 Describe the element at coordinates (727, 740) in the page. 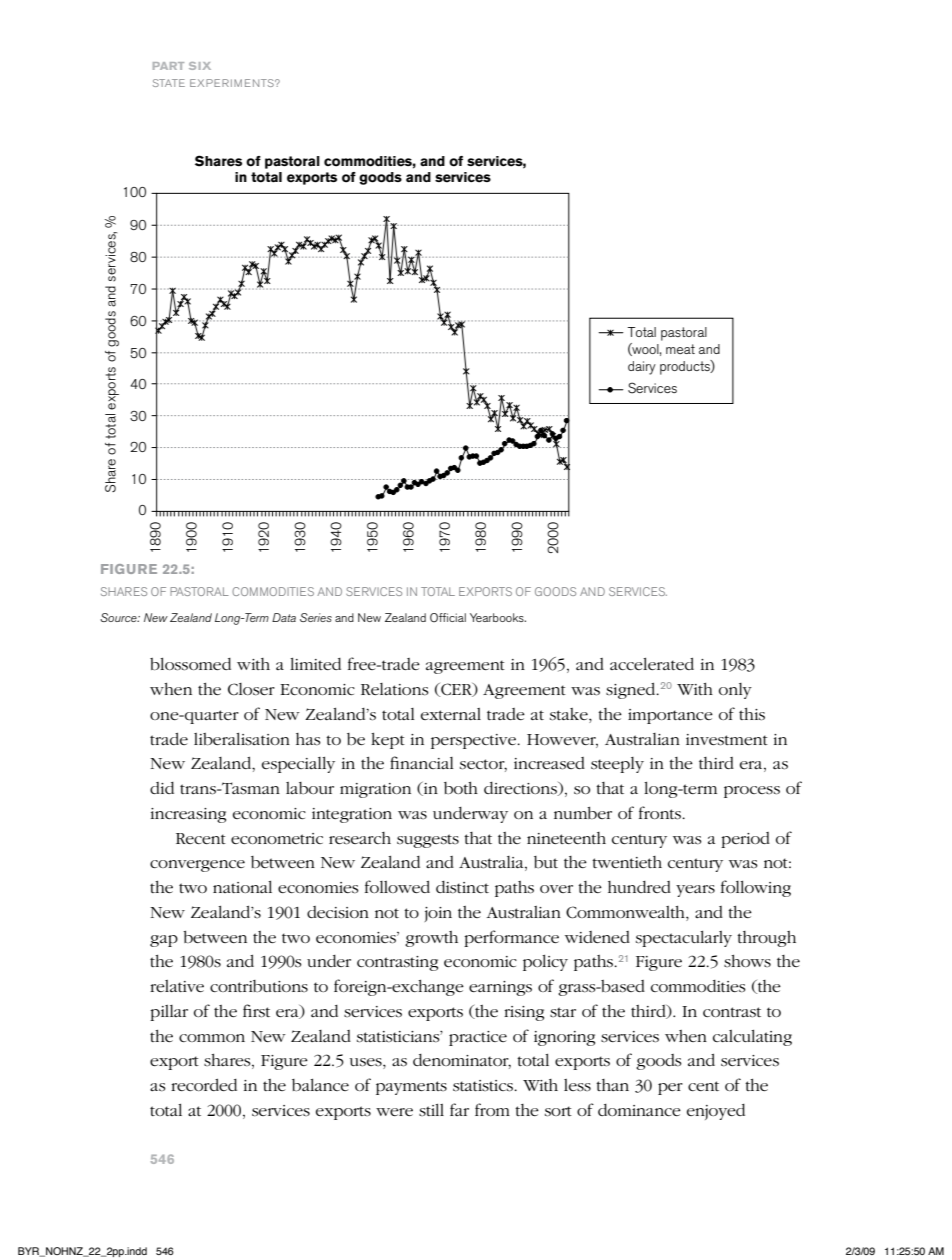

I see `investment` at that location.
